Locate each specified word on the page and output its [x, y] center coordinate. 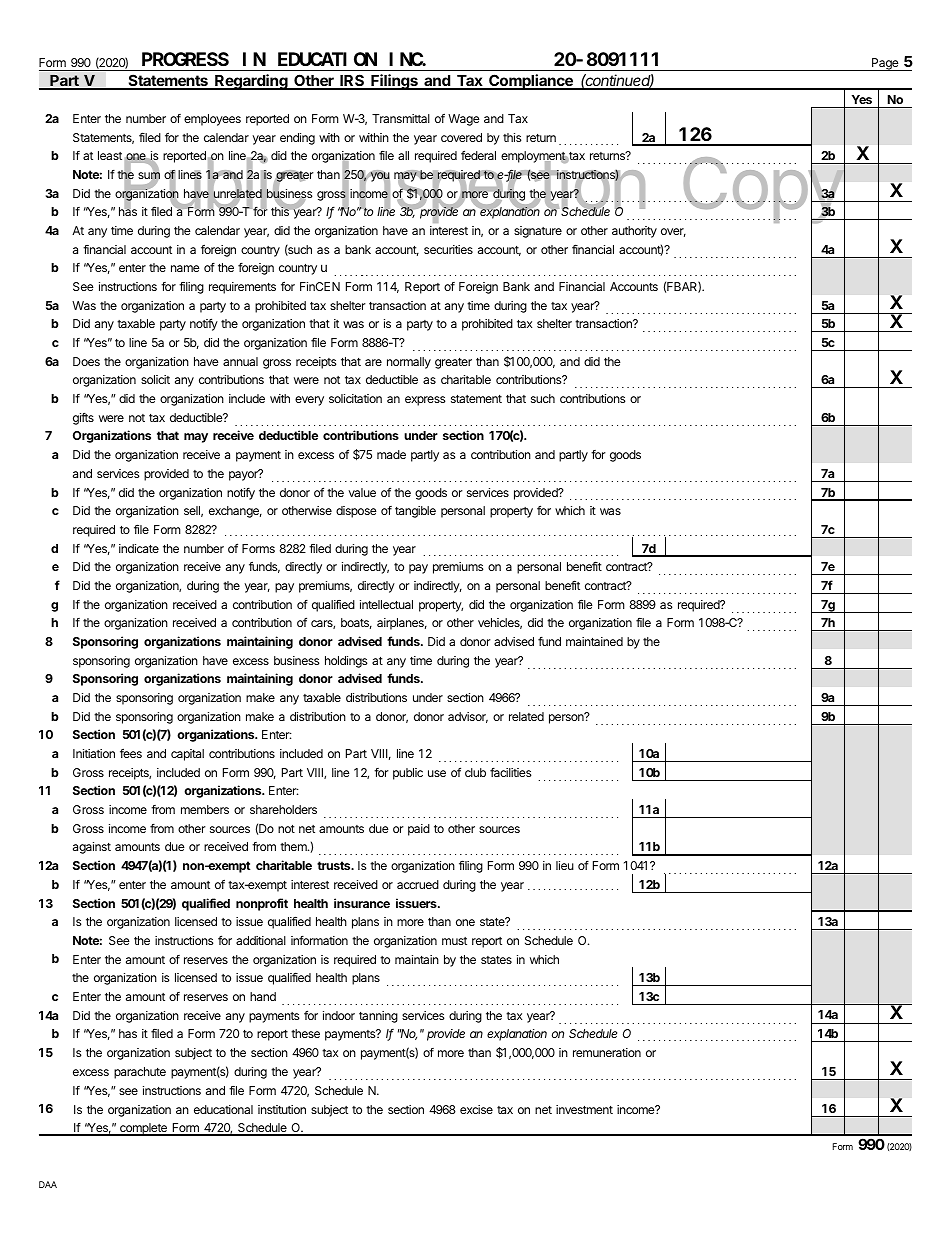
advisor [468, 717]
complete [143, 1129]
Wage [464, 120]
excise [476, 1109]
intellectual [386, 604]
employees [212, 120]
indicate [139, 548]
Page [885, 64]
